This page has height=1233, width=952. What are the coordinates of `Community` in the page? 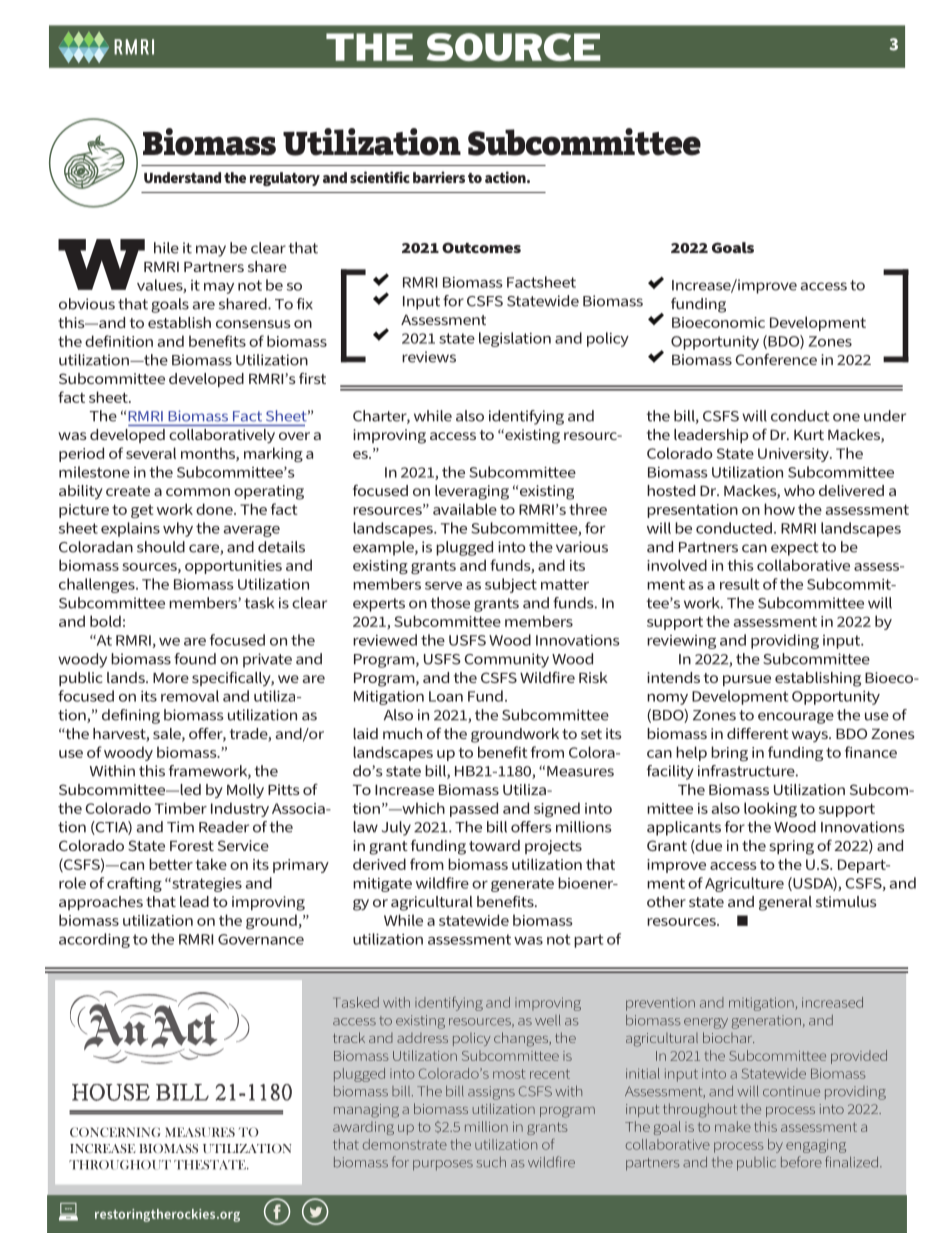 It's located at (506, 660).
